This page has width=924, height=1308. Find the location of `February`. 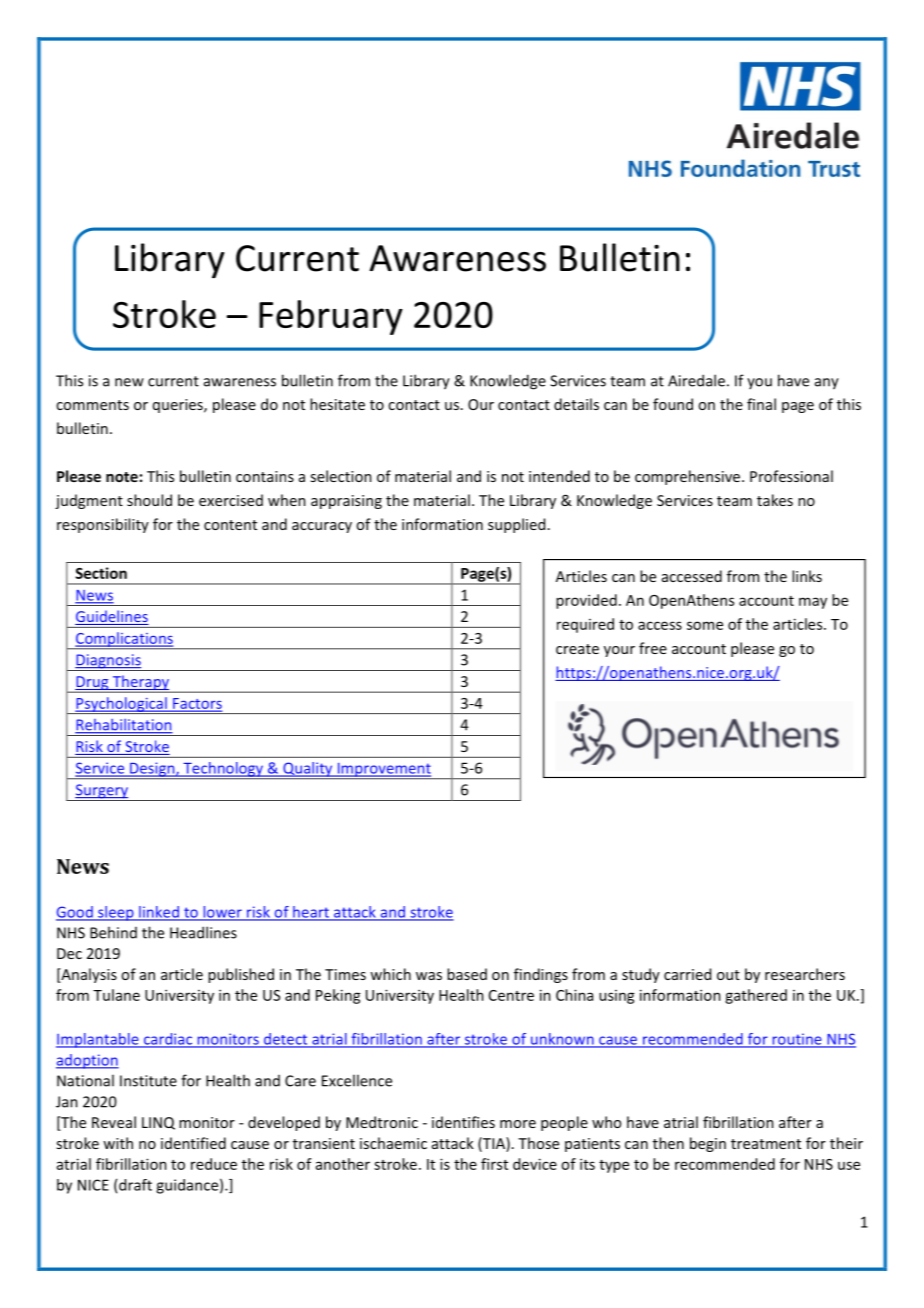

February is located at coordinates (331, 317).
